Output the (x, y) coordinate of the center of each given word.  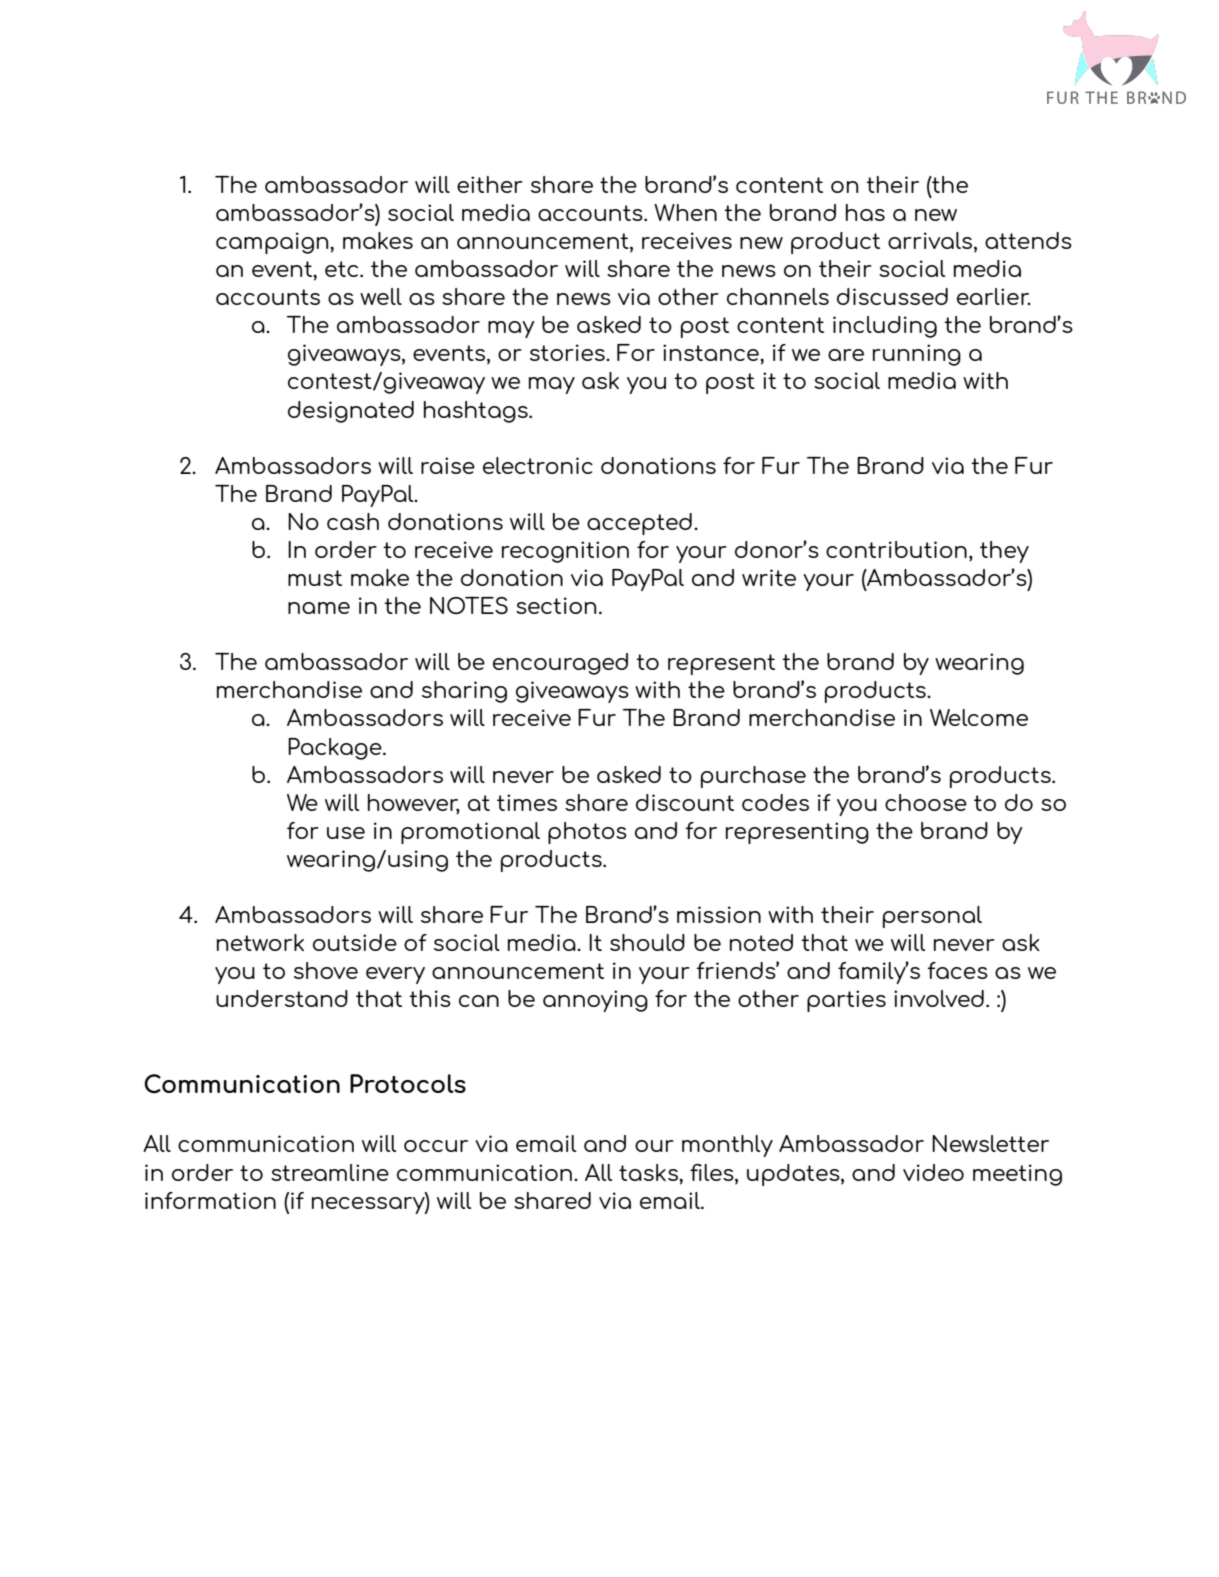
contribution (896, 549)
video (933, 1172)
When (685, 212)
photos (587, 833)
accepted (639, 524)
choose (926, 802)
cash (353, 521)
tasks (649, 1172)
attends (1028, 240)
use (346, 833)
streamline (330, 1172)
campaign (273, 243)
